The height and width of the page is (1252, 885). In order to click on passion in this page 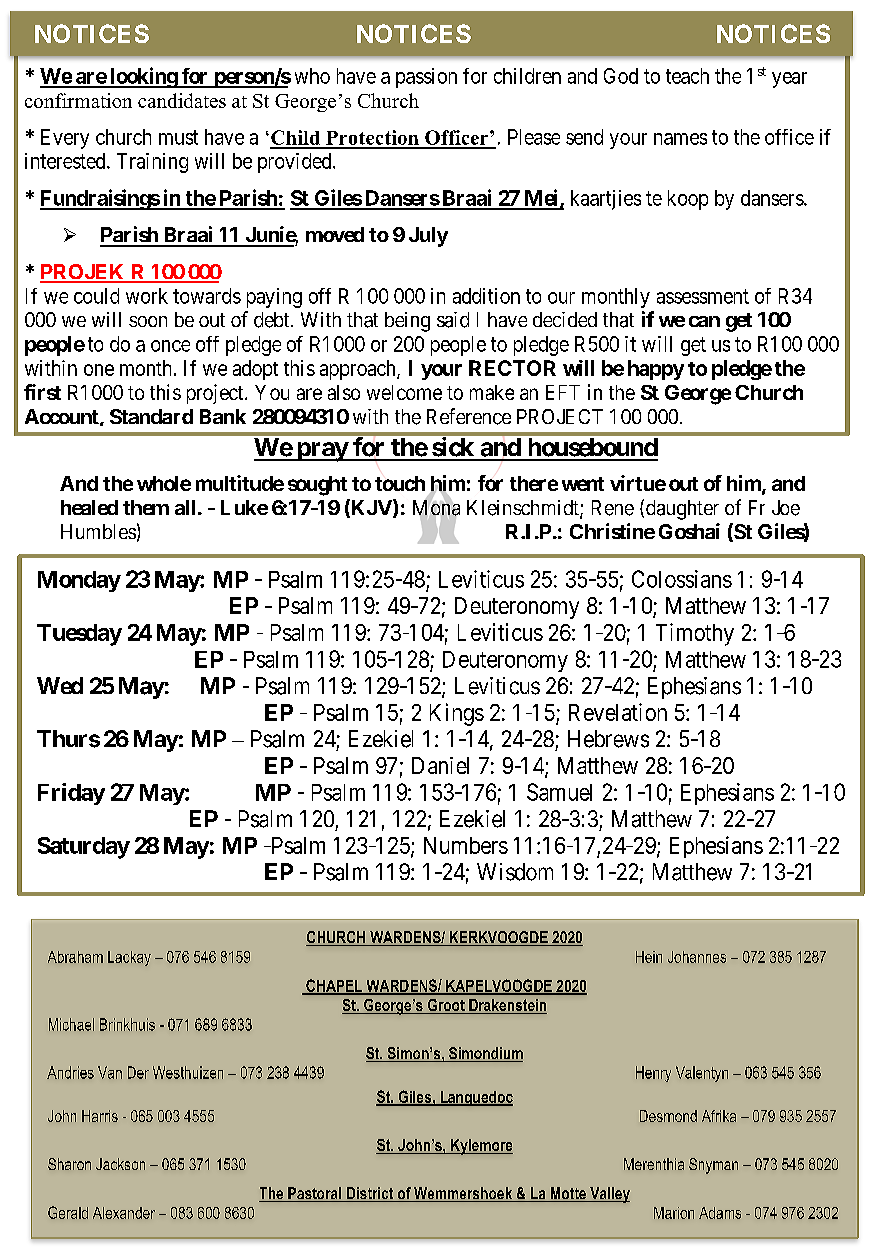, I will do `click(426, 78)`.
